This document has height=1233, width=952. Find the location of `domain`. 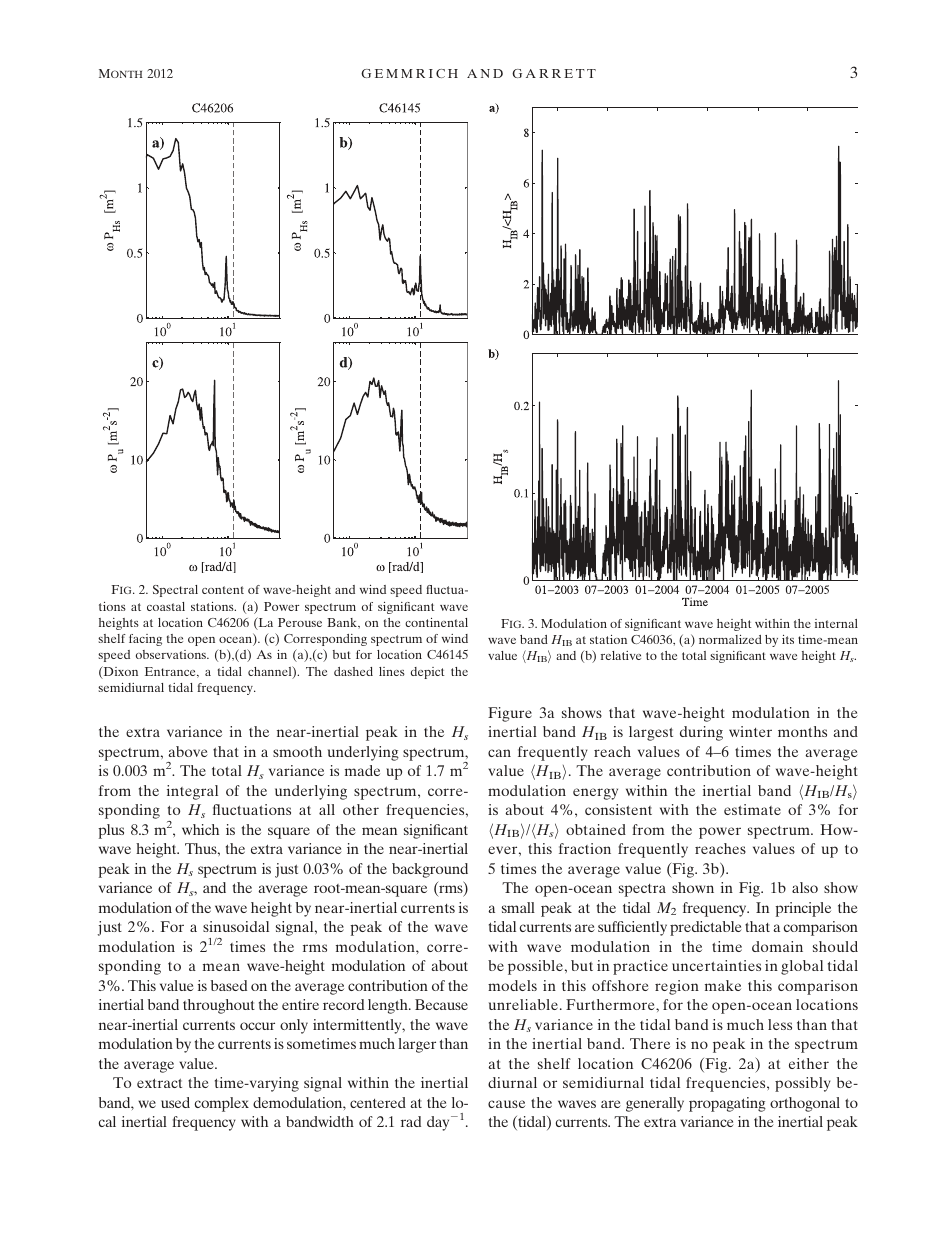

domain is located at coordinates (777, 946).
